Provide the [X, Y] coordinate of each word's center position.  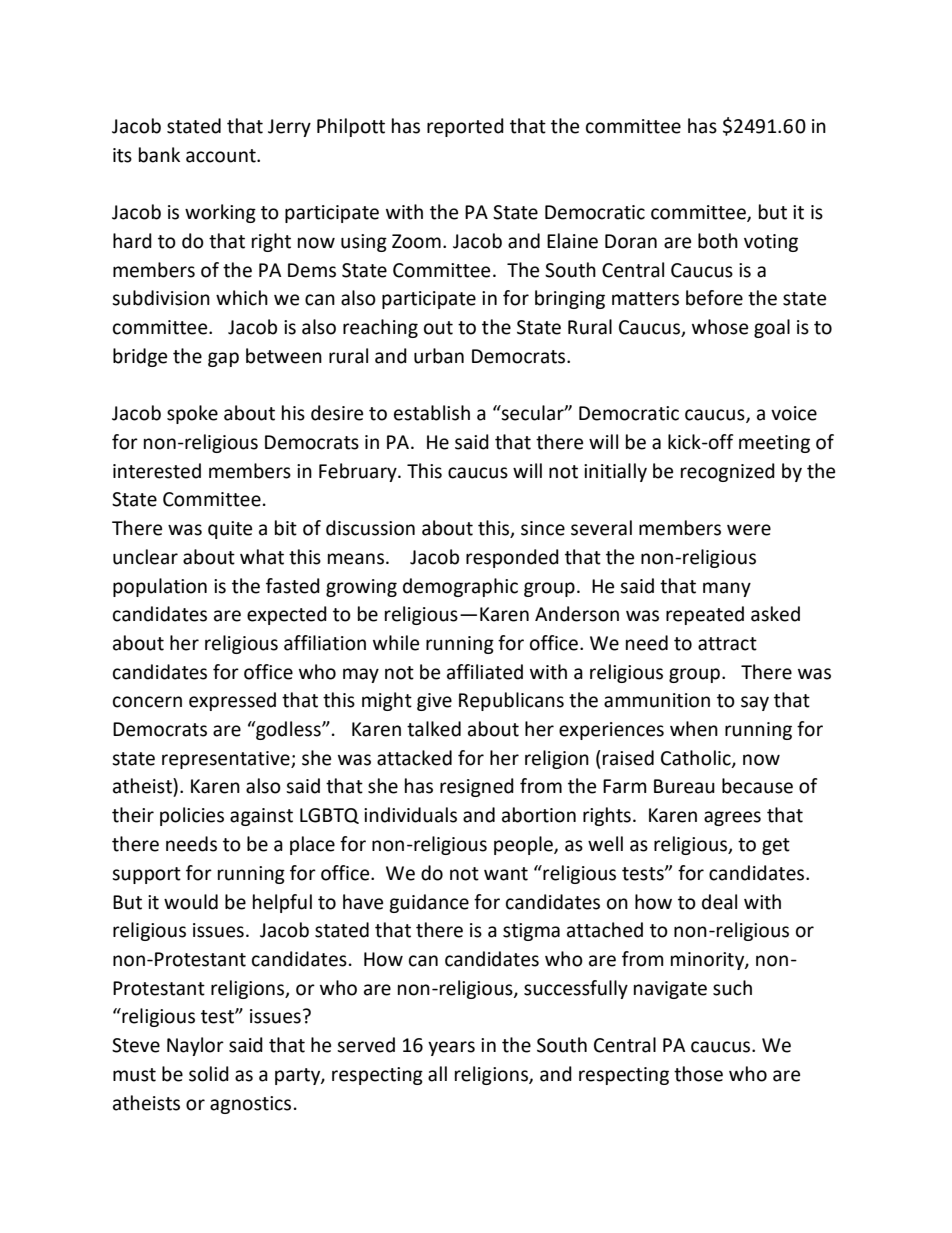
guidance [429, 903]
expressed [232, 701]
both [718, 241]
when [694, 729]
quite [230, 530]
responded [512, 558]
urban [439, 356]
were [749, 530]
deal [719, 902]
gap [223, 359]
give [434, 702]
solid [209, 1074]
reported [465, 127]
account [222, 156]
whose [720, 327]
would [191, 902]
